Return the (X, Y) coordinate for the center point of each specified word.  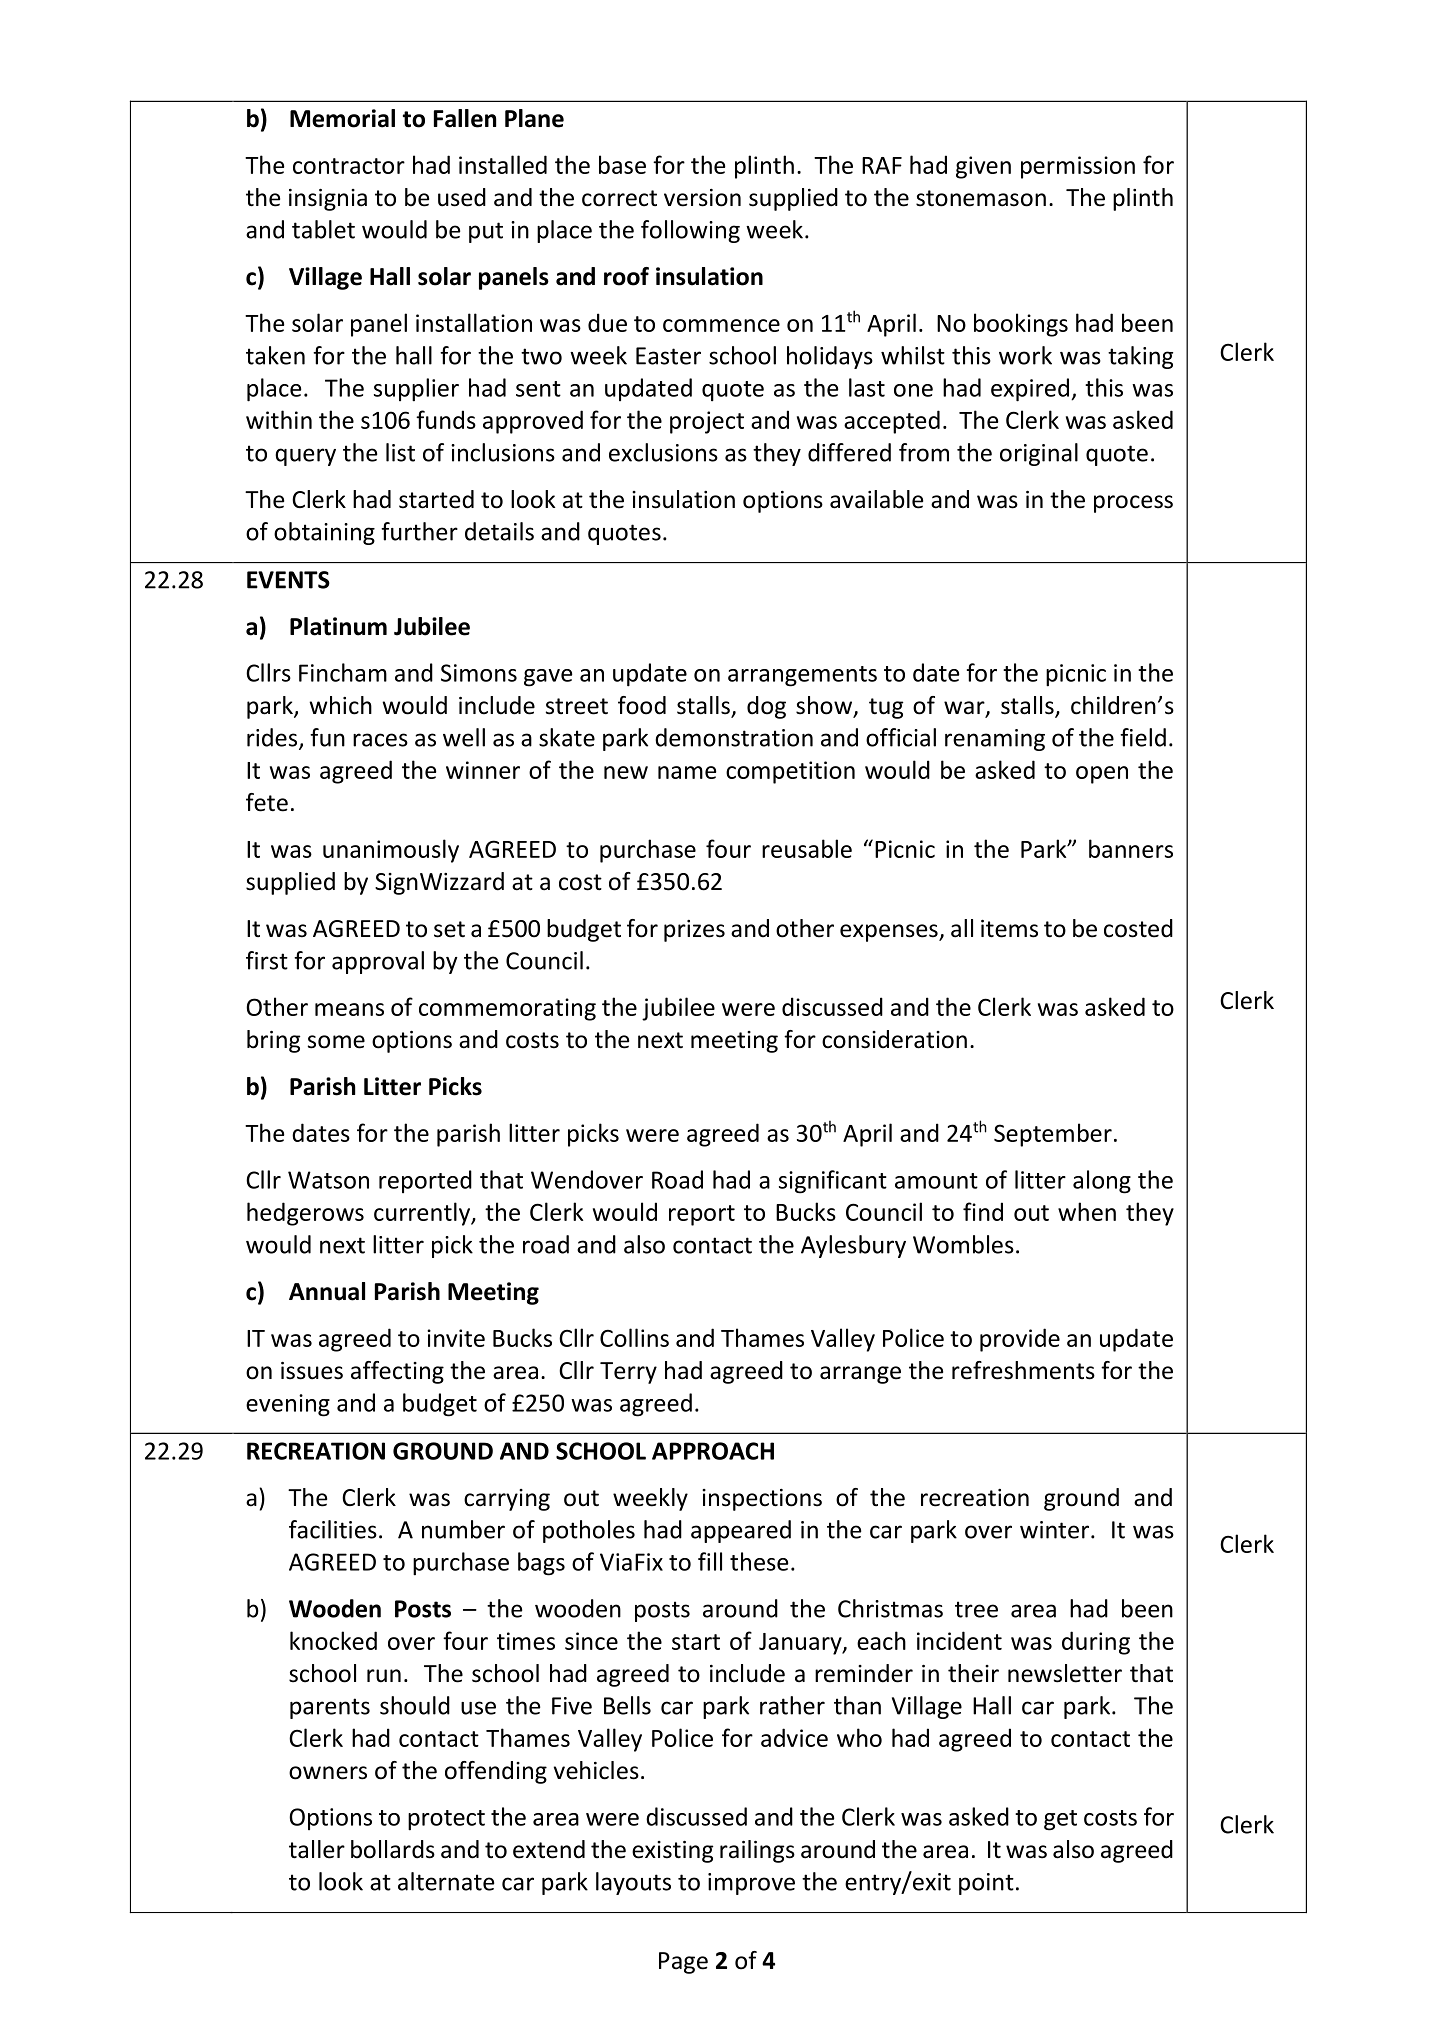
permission (1078, 167)
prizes (694, 931)
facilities (333, 1529)
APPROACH (713, 1451)
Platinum (338, 626)
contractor (349, 166)
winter (1056, 1530)
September (1053, 1135)
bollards (393, 1849)
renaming (995, 740)
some (336, 1042)
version (702, 198)
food (642, 705)
